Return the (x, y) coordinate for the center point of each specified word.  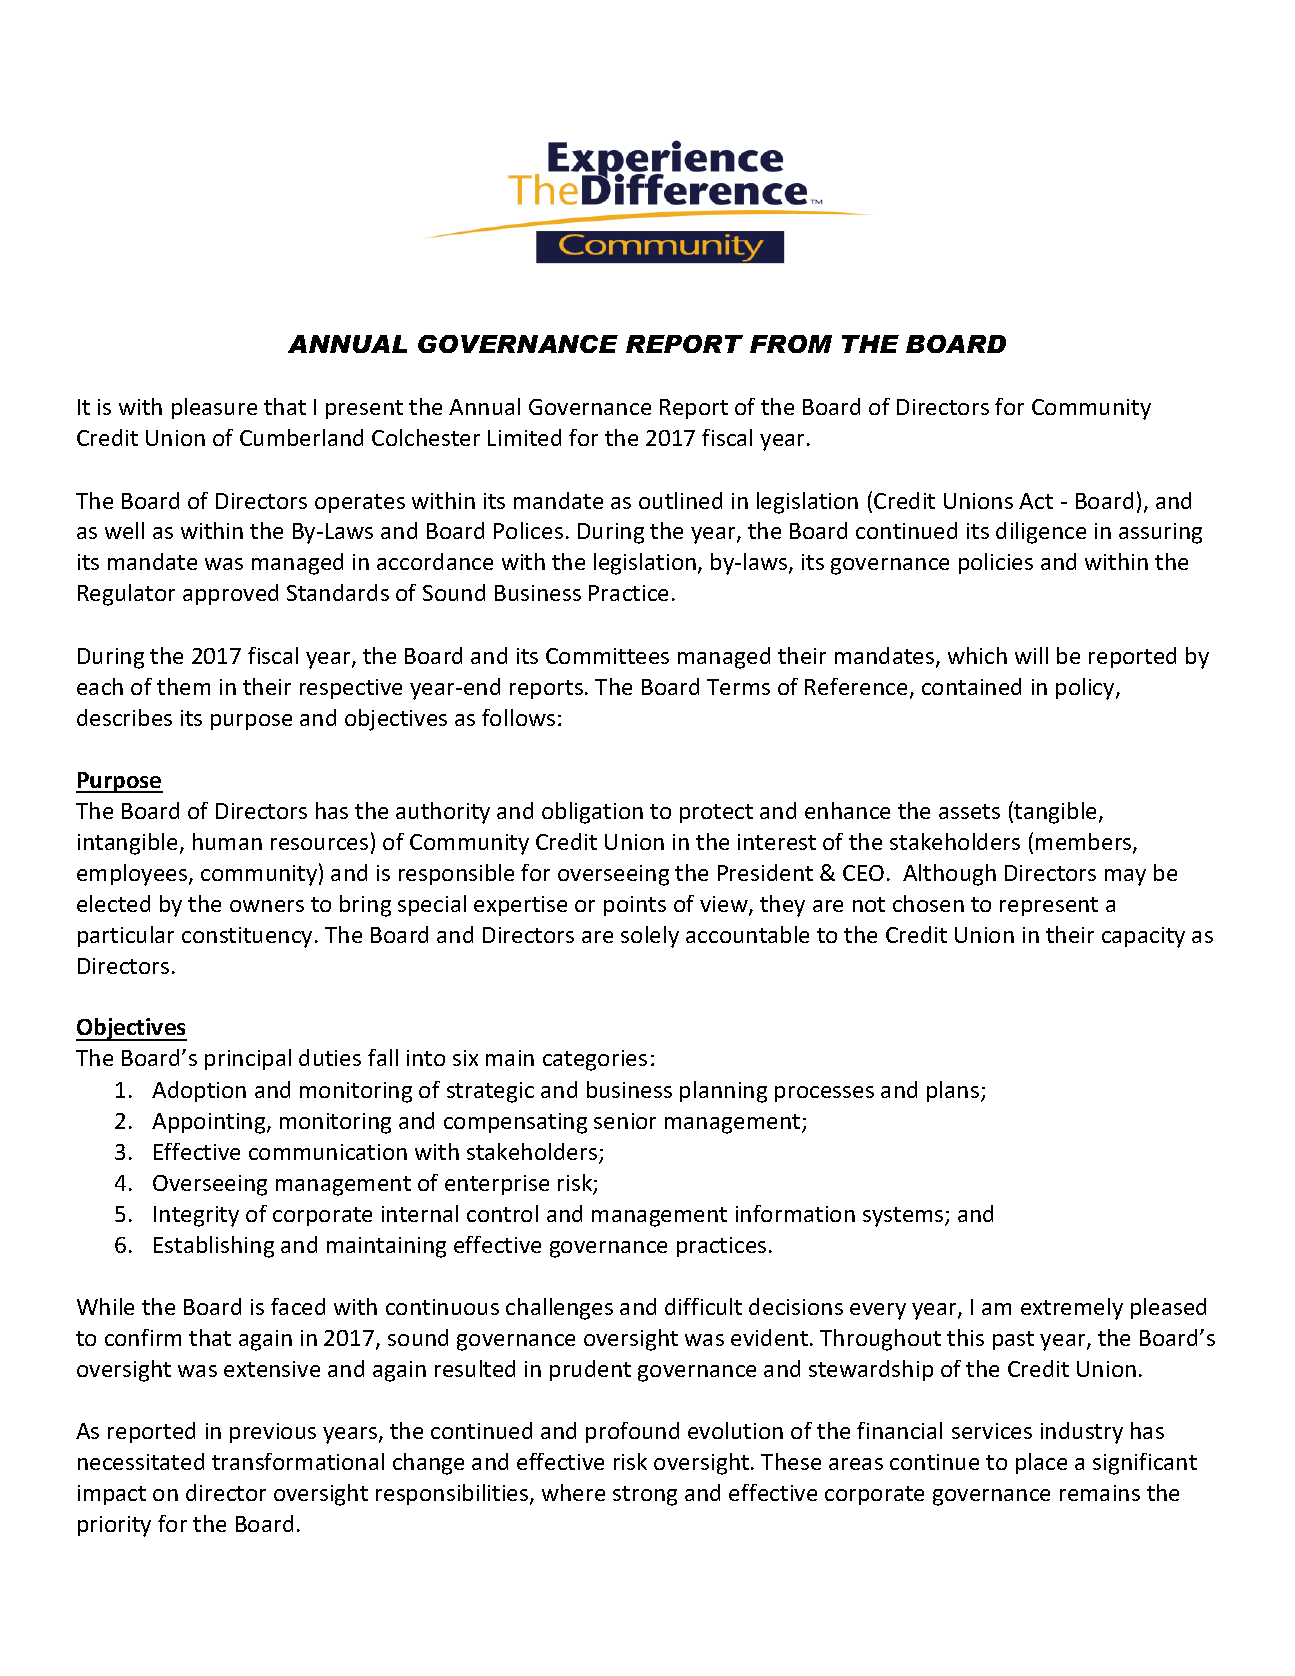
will (1031, 655)
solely (650, 937)
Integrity (196, 1216)
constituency (247, 937)
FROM (791, 344)
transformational (298, 1461)
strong (645, 1496)
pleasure (214, 408)
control (502, 1213)
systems (904, 1217)
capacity (1143, 937)
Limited (524, 437)
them (183, 686)
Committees (607, 656)
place (1041, 1463)
